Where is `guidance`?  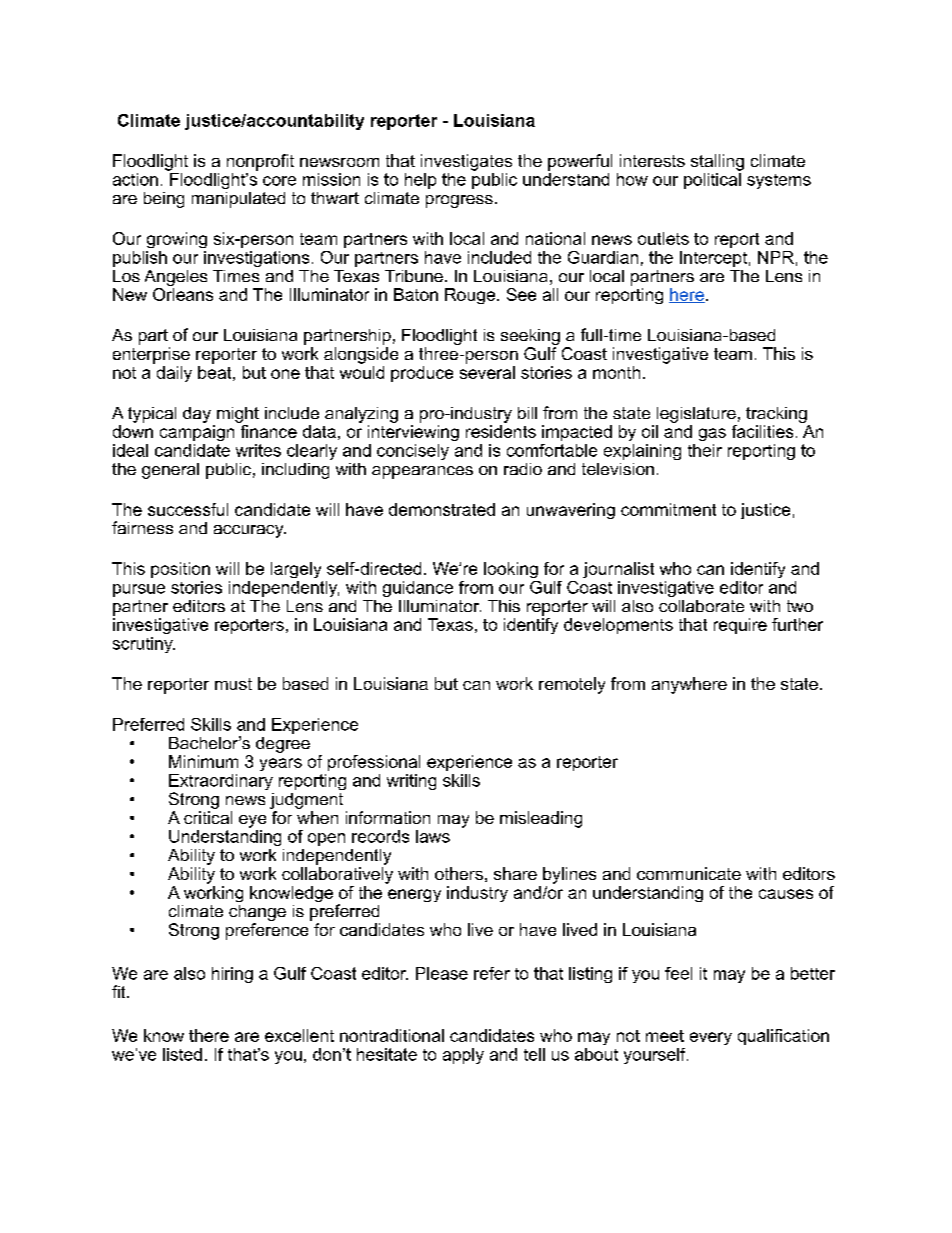
guidance is located at coordinates (418, 589).
